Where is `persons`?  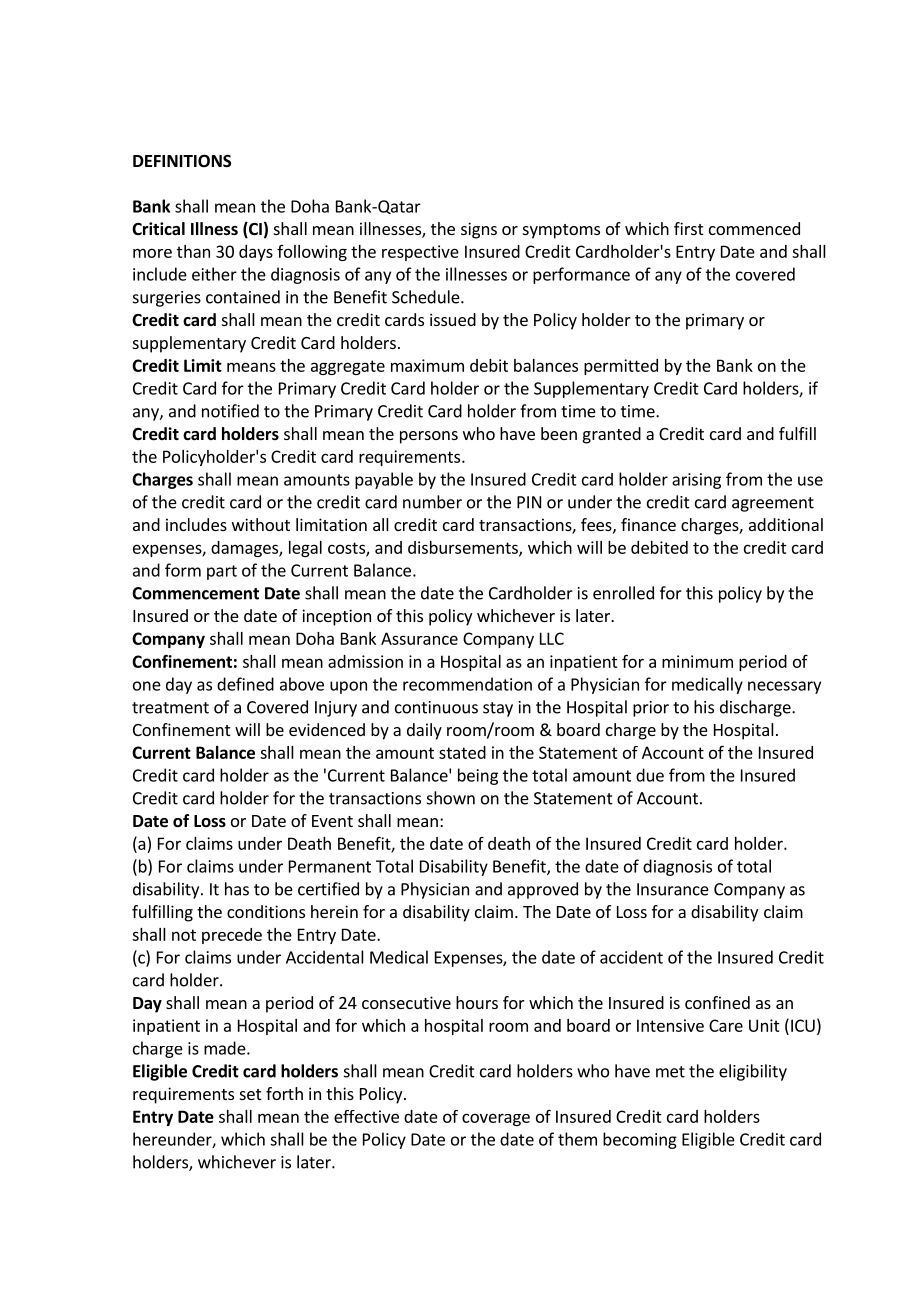
persons is located at coordinates (429, 437).
